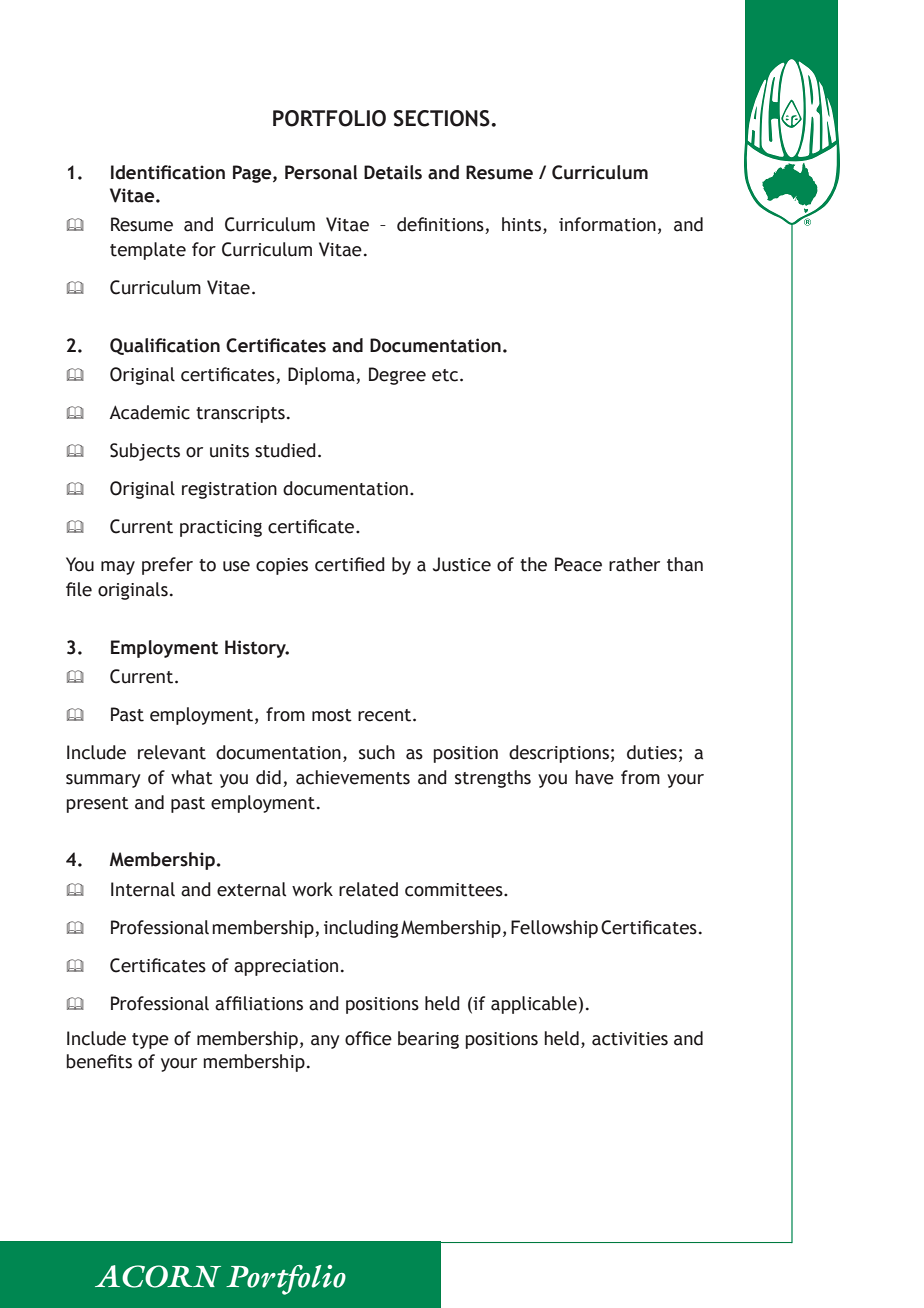  Describe the element at coordinates (350, 564) in the page. I see `certified` at that location.
